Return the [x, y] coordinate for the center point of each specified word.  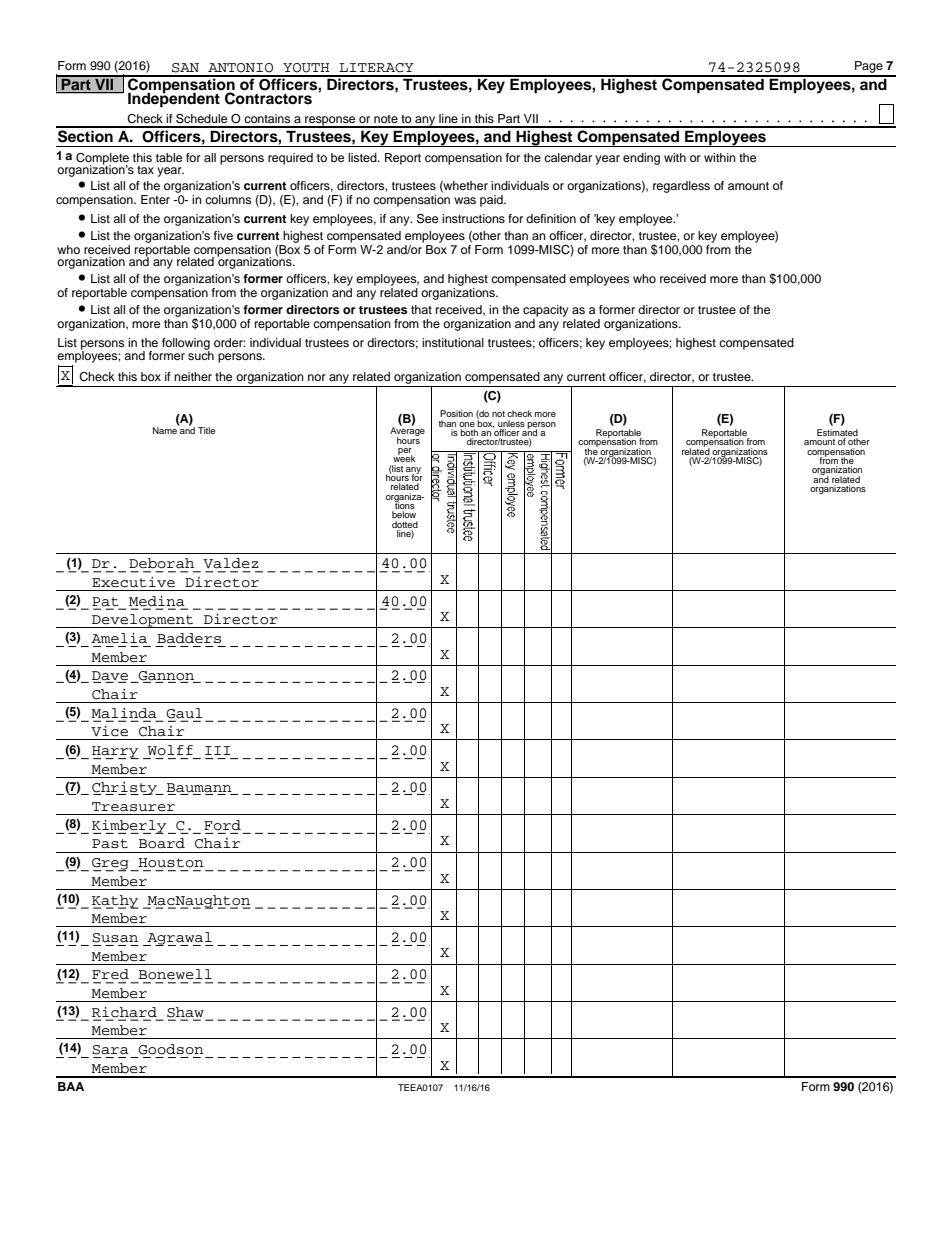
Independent [174, 99]
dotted [405, 524]
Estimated [837, 434]
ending [641, 159]
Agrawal [179, 939]
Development [143, 621]
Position [456, 413]
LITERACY [376, 68]
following [186, 345]
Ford [222, 825]
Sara [110, 1050]
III [218, 750]
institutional [453, 342]
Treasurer [133, 807]
